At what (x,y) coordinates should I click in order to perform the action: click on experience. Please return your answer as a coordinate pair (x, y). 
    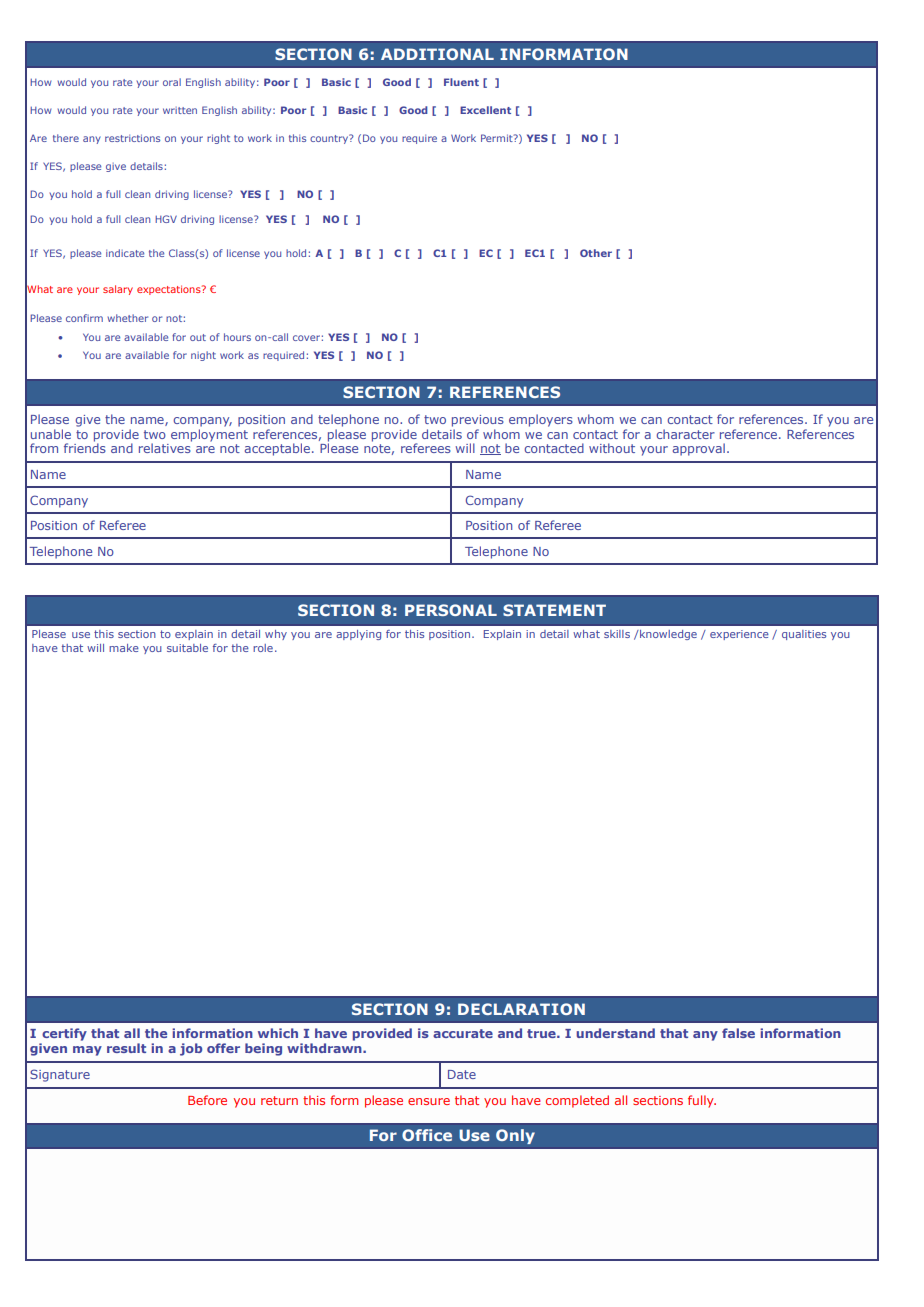
    Looking at the image, I should click on (739, 635).
